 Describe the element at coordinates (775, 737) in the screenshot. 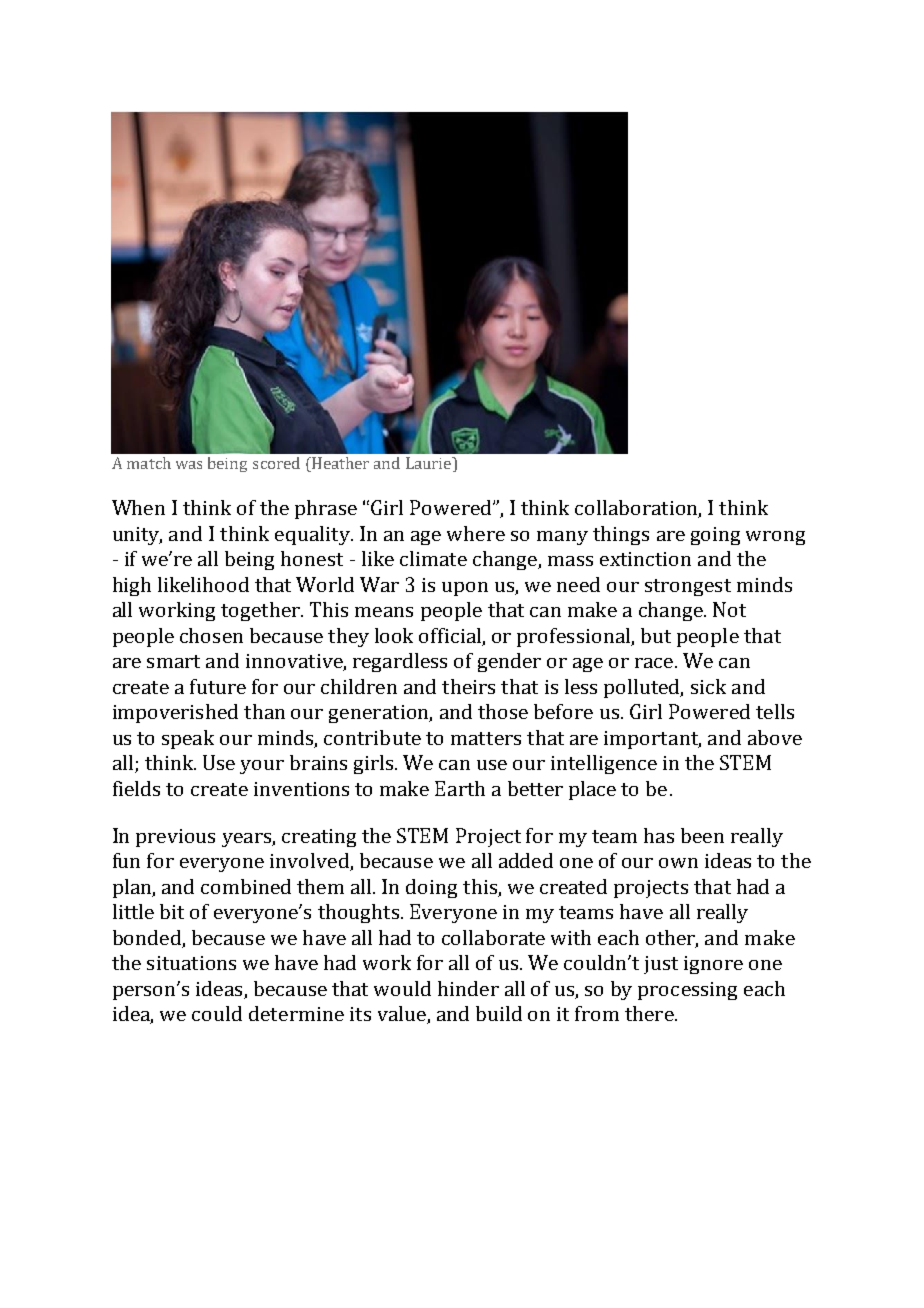

I see `above` at that location.
